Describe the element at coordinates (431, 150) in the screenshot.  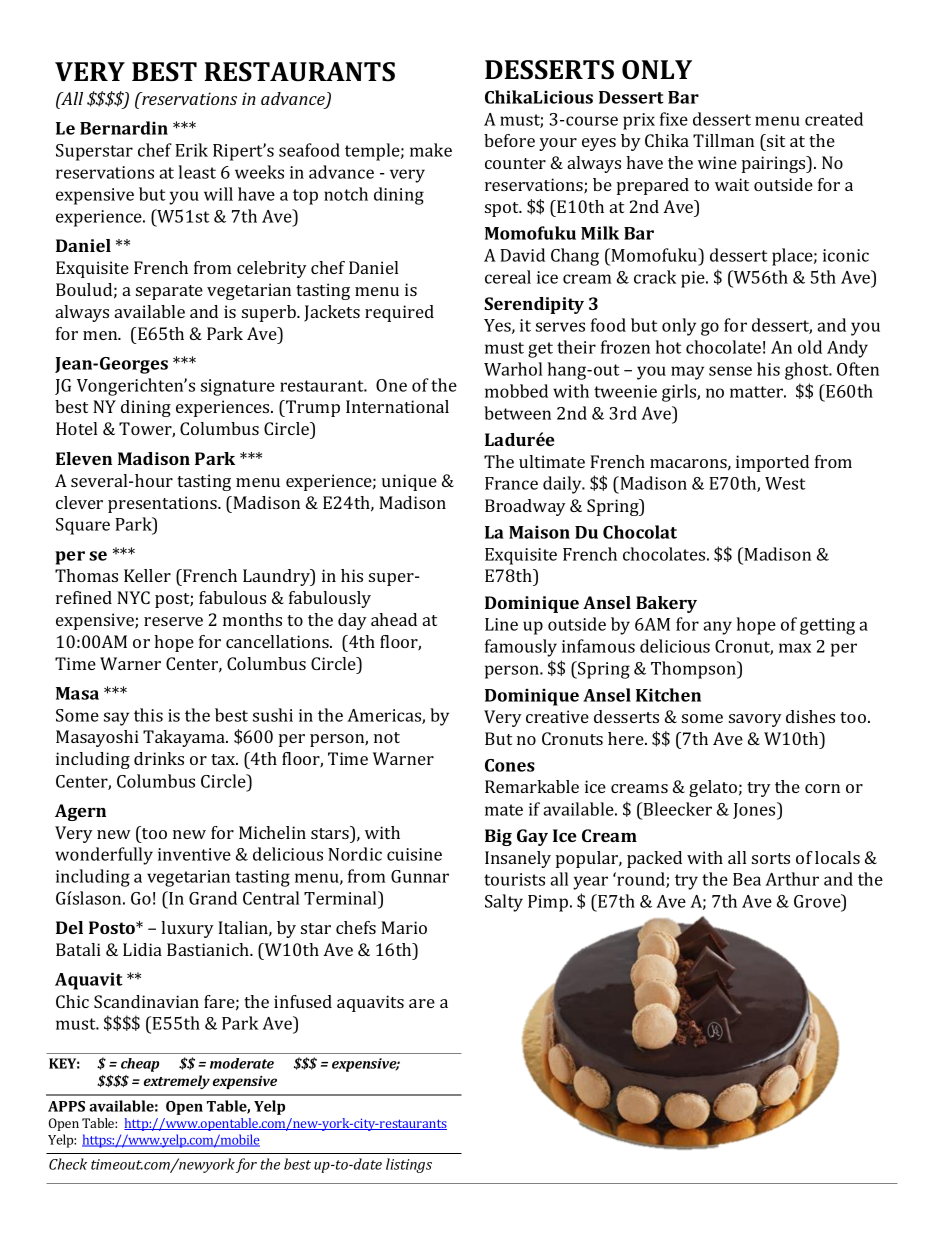
I see `make` at that location.
